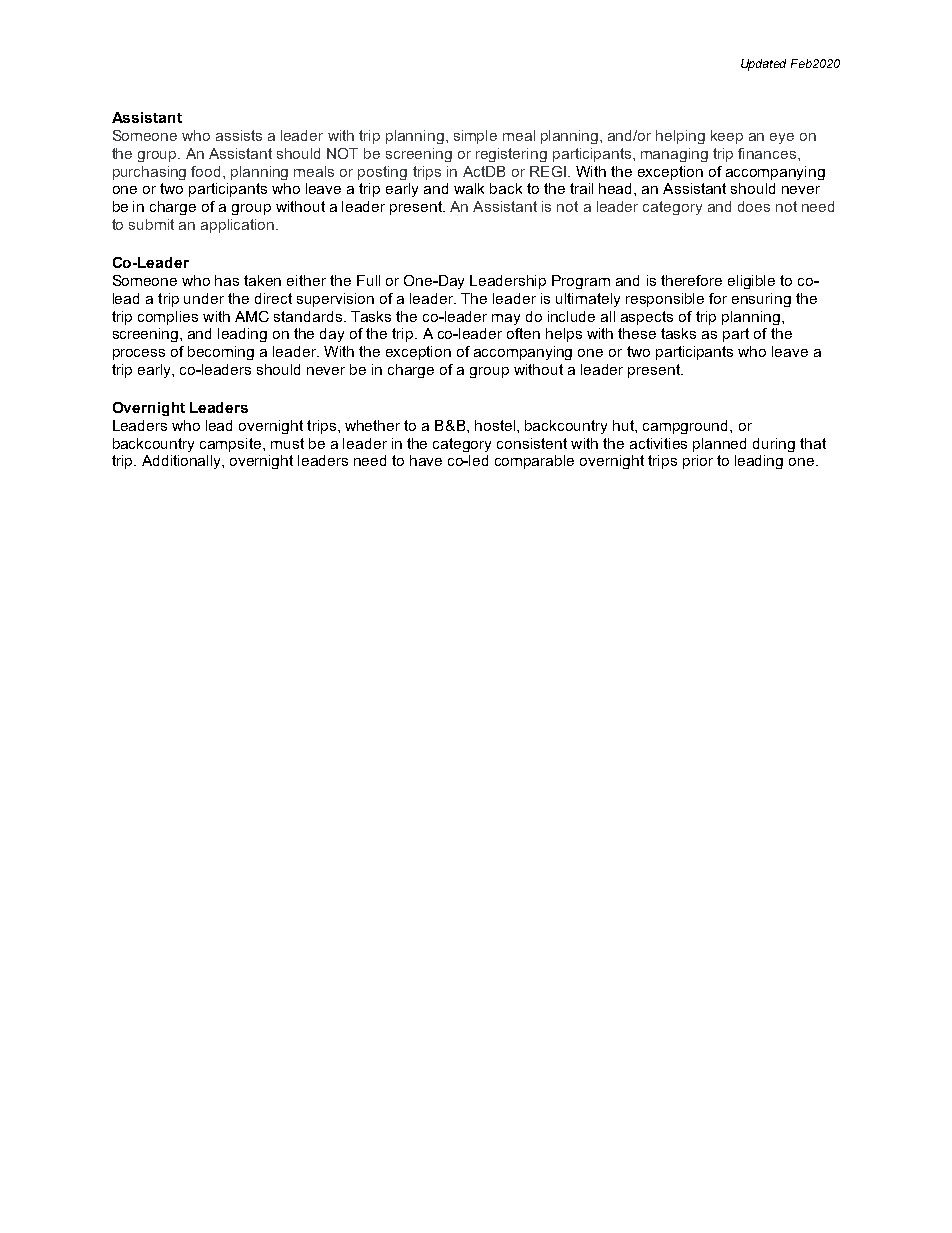 This page has height=1233, width=952. I want to click on campsite, so click(232, 445).
